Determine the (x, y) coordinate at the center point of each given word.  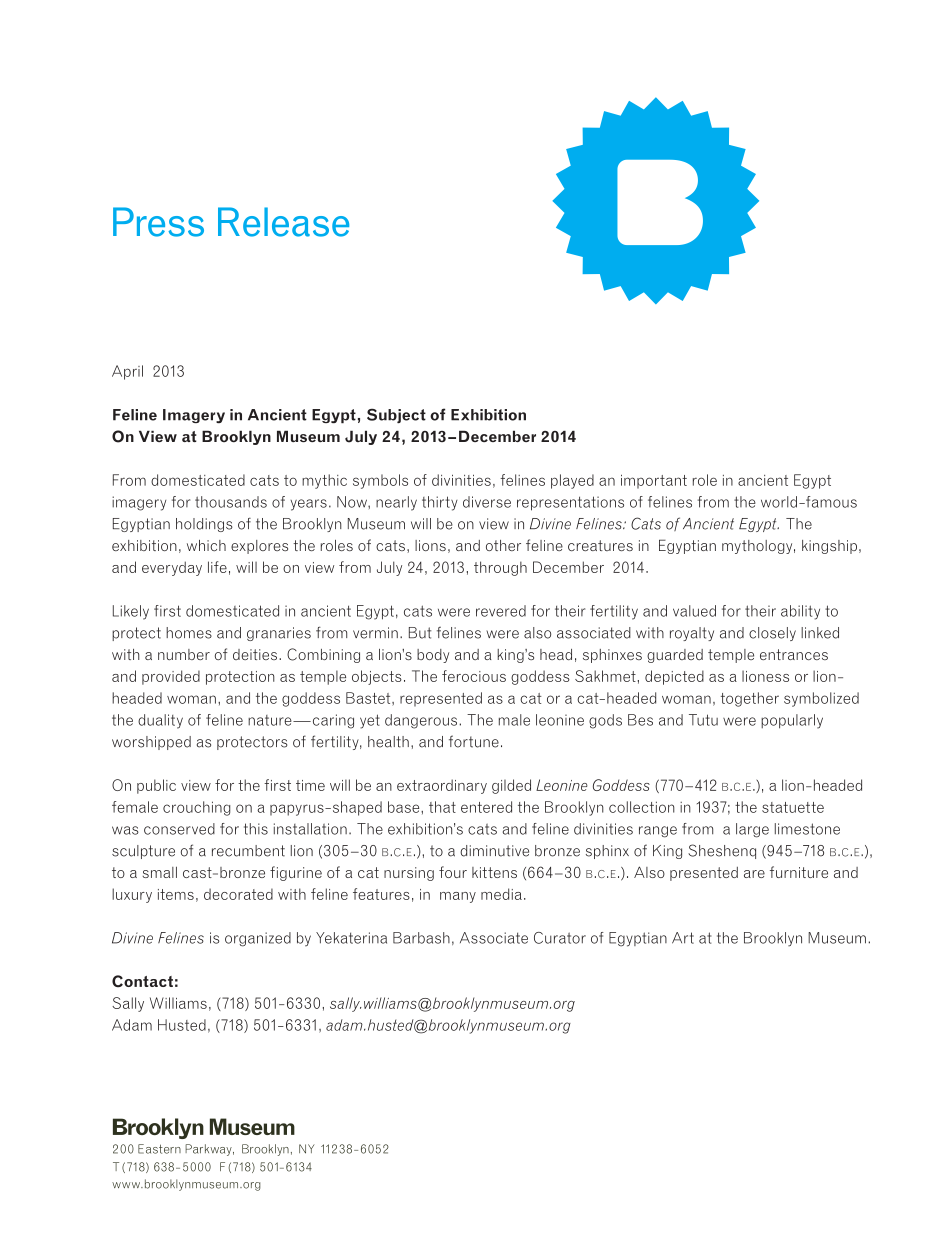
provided (171, 677)
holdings (204, 525)
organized (258, 939)
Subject (396, 416)
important (654, 481)
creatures (600, 545)
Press (158, 222)
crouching (196, 808)
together (750, 699)
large (752, 830)
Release (283, 222)
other (503, 545)
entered (486, 807)
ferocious (474, 676)
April (127, 372)
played (572, 481)
